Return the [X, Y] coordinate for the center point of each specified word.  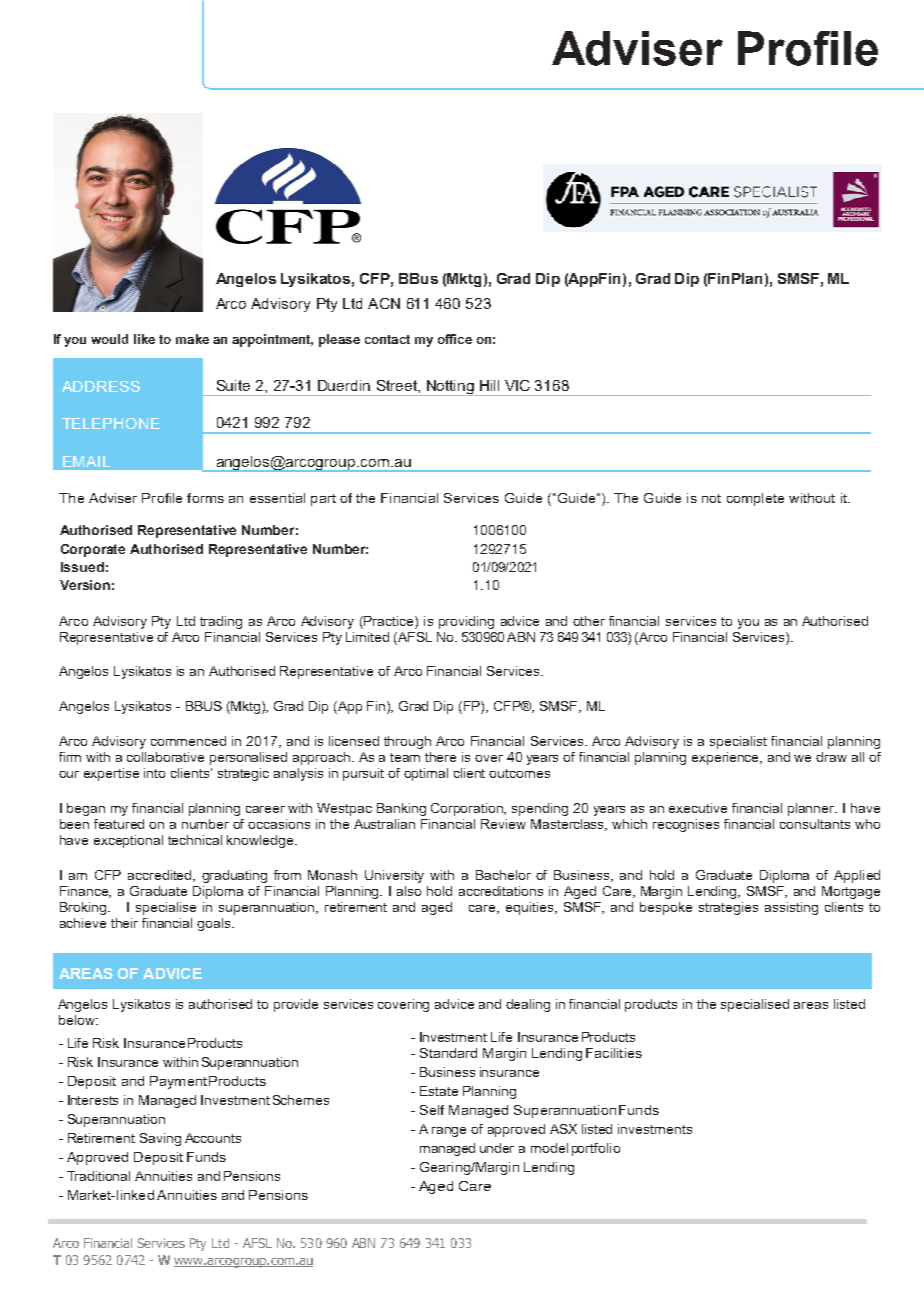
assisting [791, 908]
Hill [489, 385]
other [589, 621]
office [455, 339]
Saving [160, 1139]
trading [221, 622]
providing [466, 622]
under [497, 1148]
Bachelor [503, 875]
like [144, 339]
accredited [161, 876]
